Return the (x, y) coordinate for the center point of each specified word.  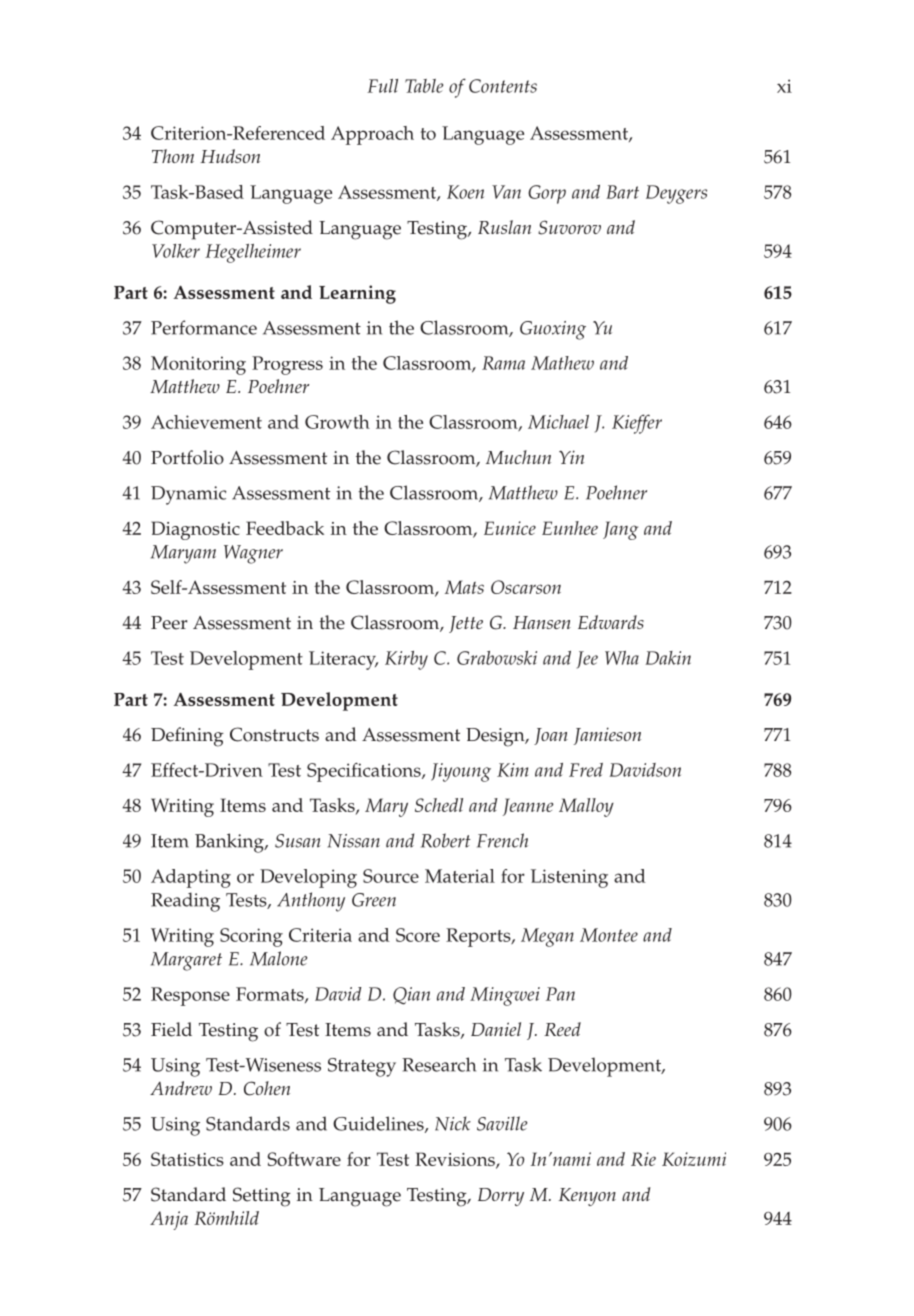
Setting (262, 1197)
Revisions (456, 1160)
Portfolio (187, 457)
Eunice (510, 528)
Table (424, 86)
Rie (643, 1159)
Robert (445, 840)
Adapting (191, 878)
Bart (622, 192)
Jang (620, 530)
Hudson (230, 156)
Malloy (586, 807)
